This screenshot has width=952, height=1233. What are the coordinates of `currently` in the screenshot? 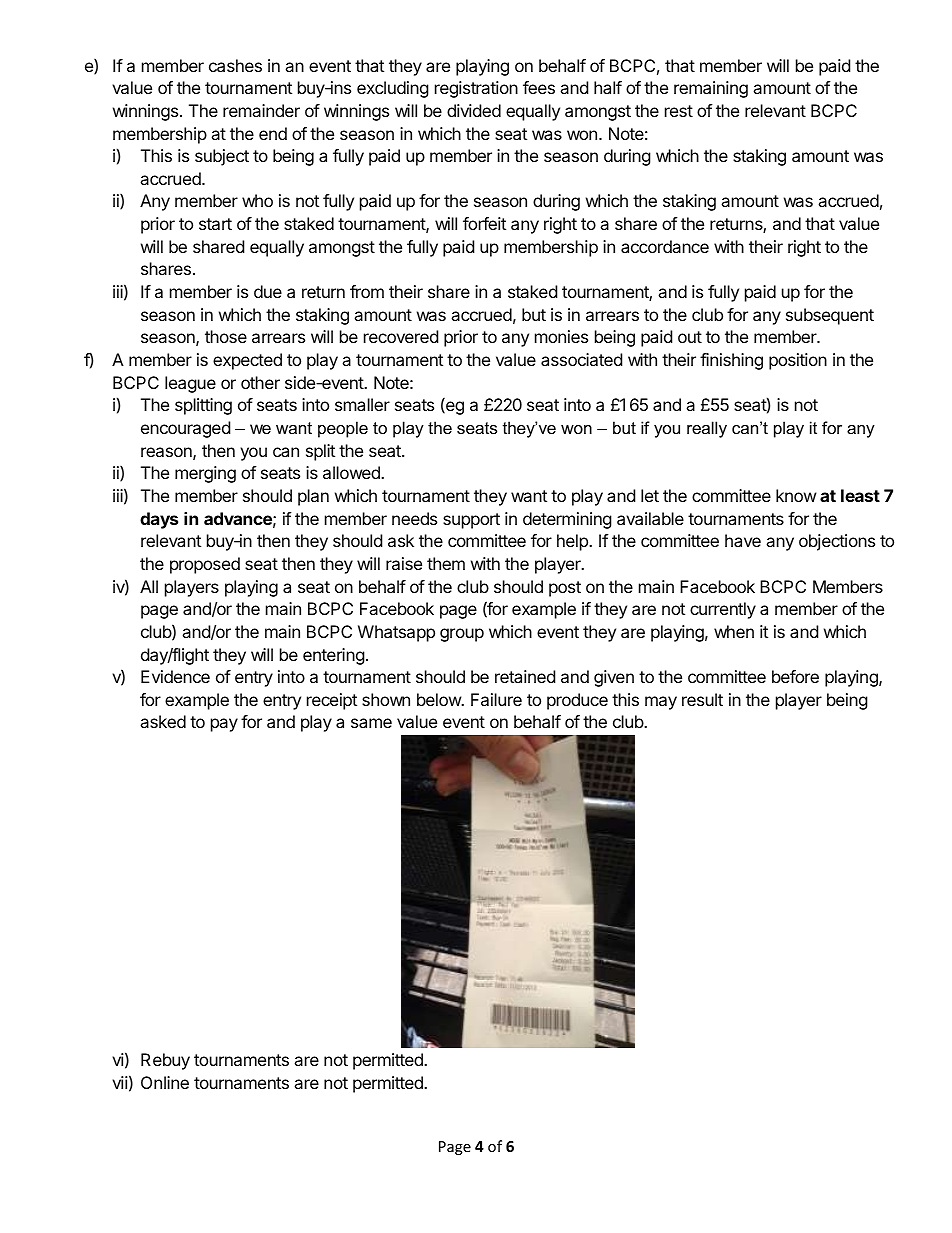 It's located at (723, 610).
